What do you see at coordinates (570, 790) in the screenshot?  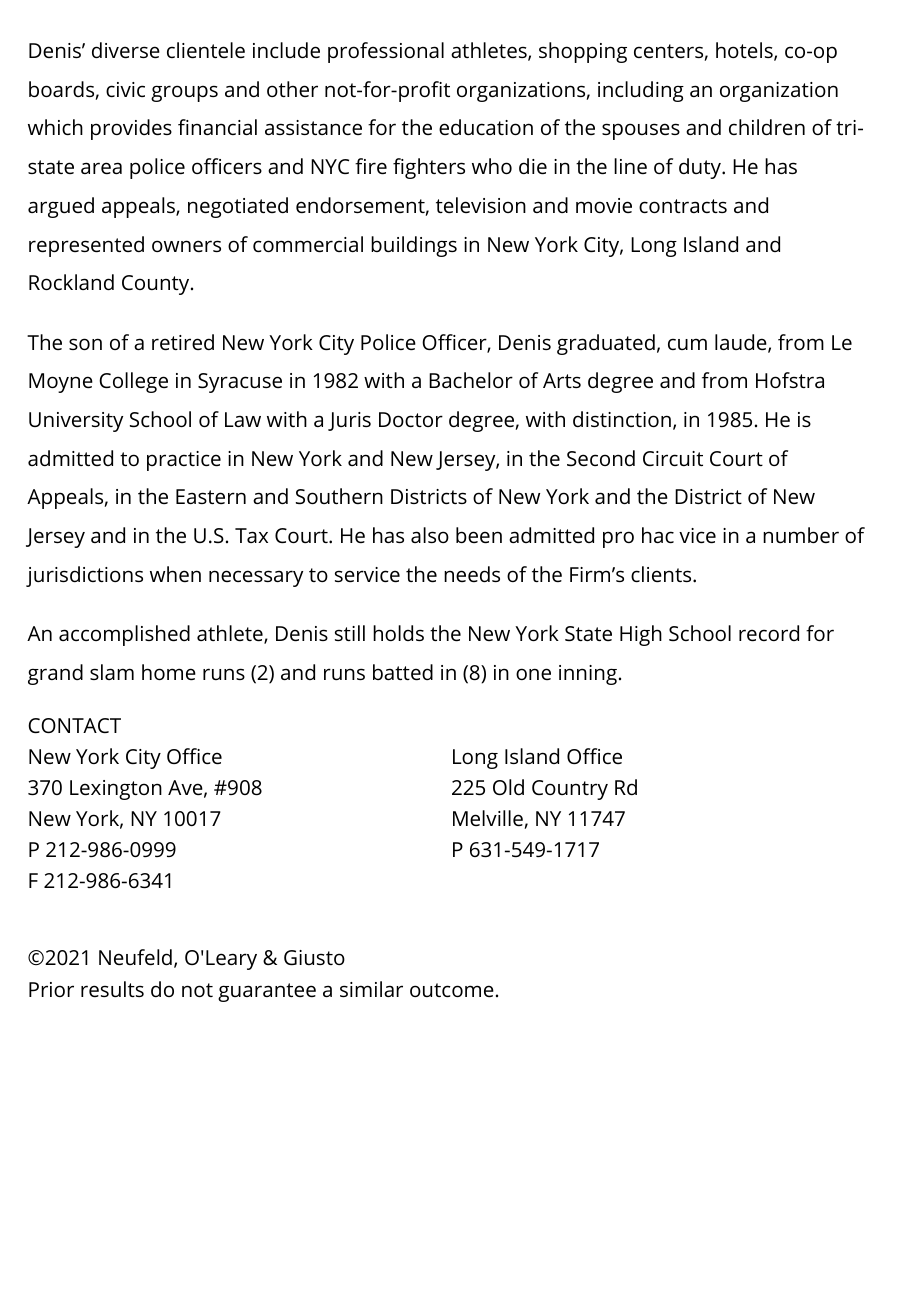 I see `Country` at bounding box center [570, 790].
